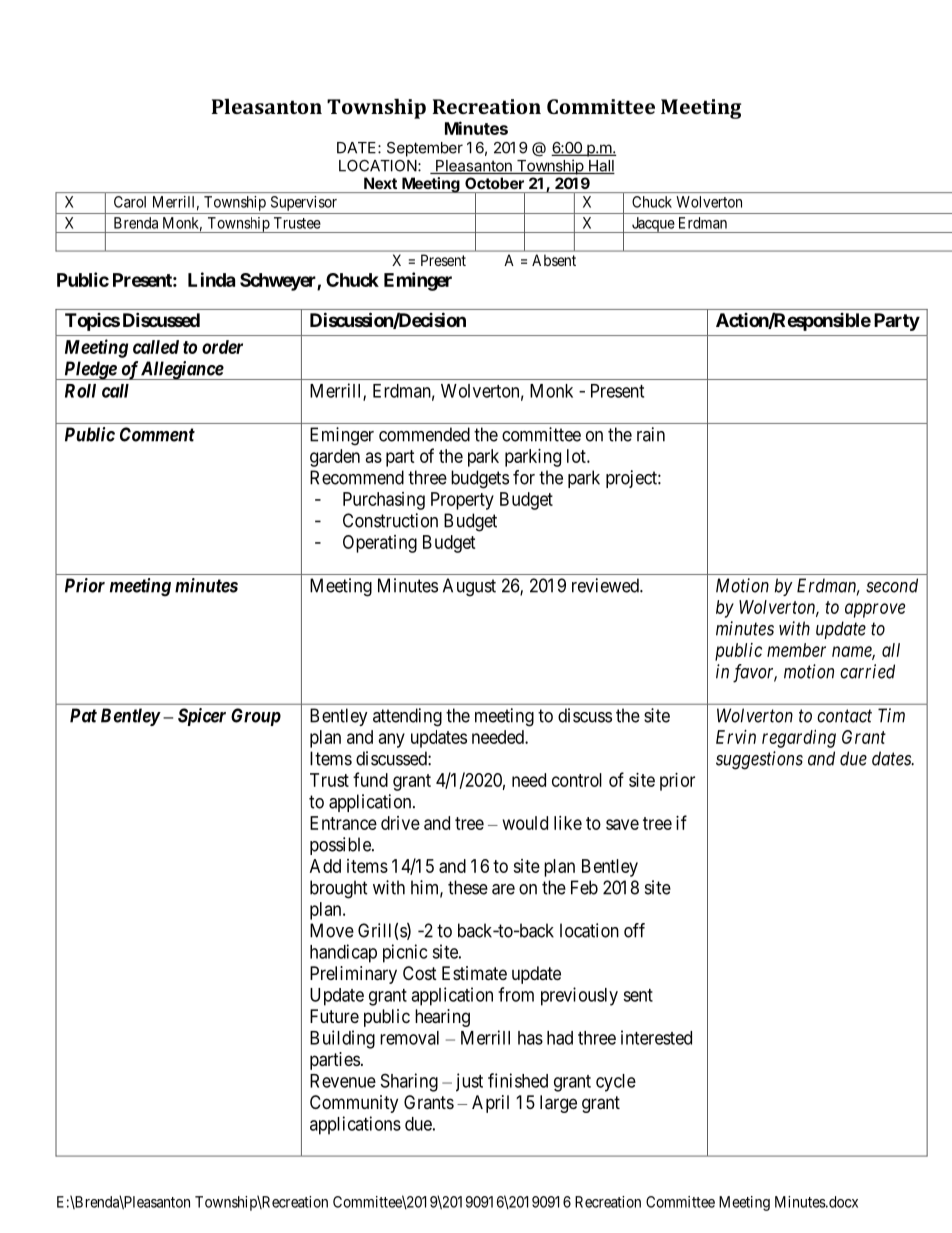 The image size is (952, 1233). What do you see at coordinates (469, 1082) in the page?
I see `just` at bounding box center [469, 1082].
